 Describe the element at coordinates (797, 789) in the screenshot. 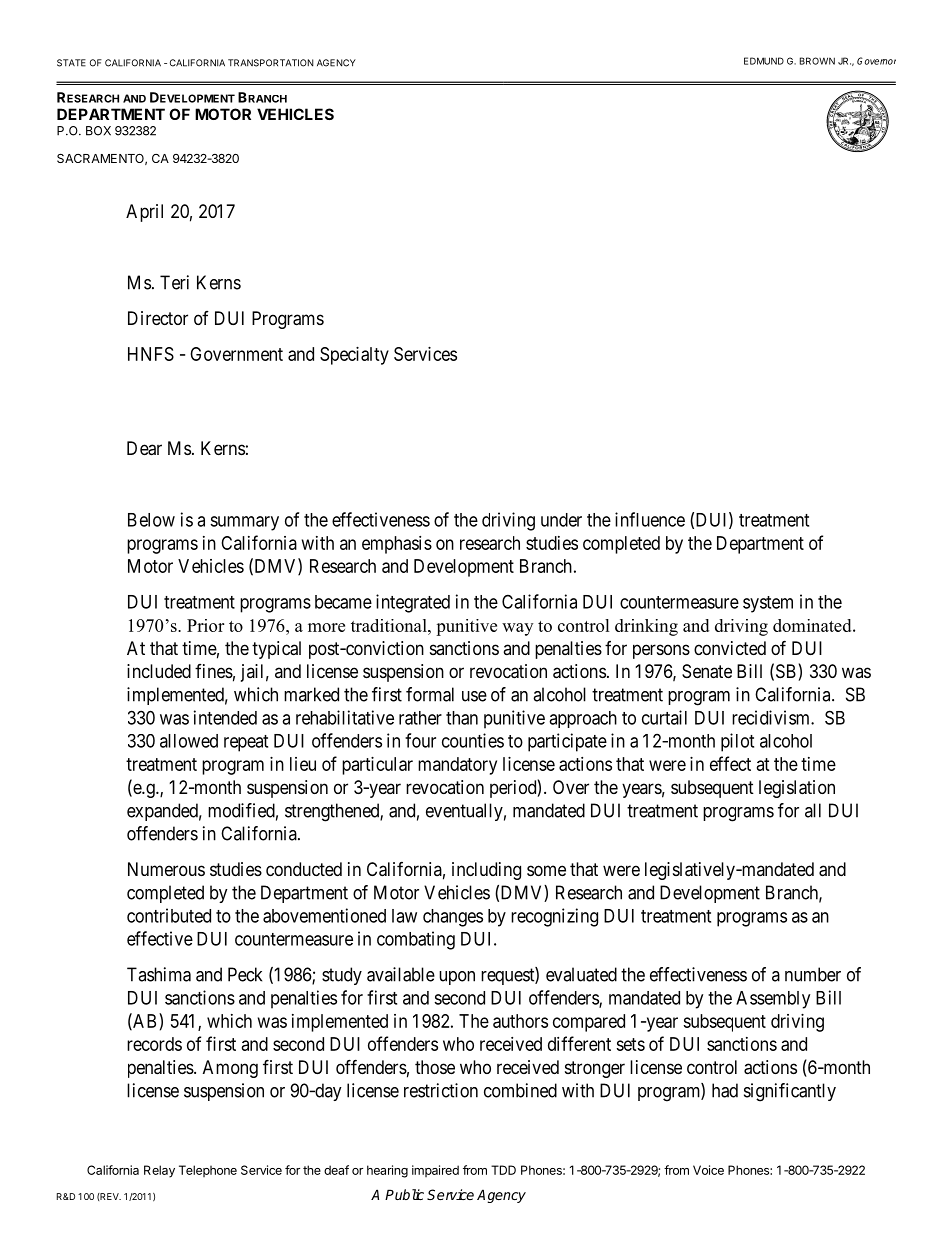

I see `legislation` at that location.
